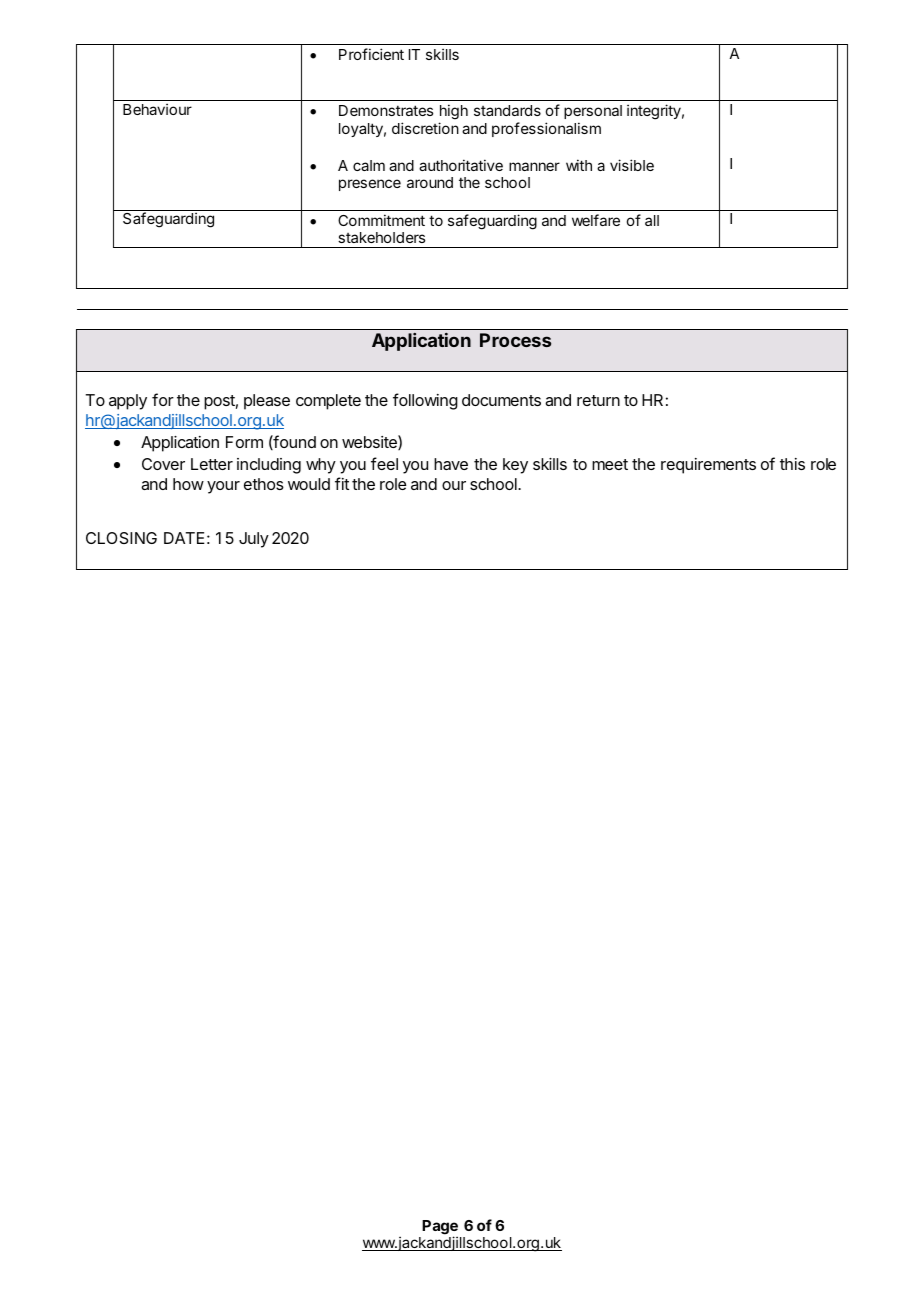 Image resolution: width=924 pixels, height=1308 pixels. Describe the element at coordinates (244, 442) in the page. I see `Form` at that location.
